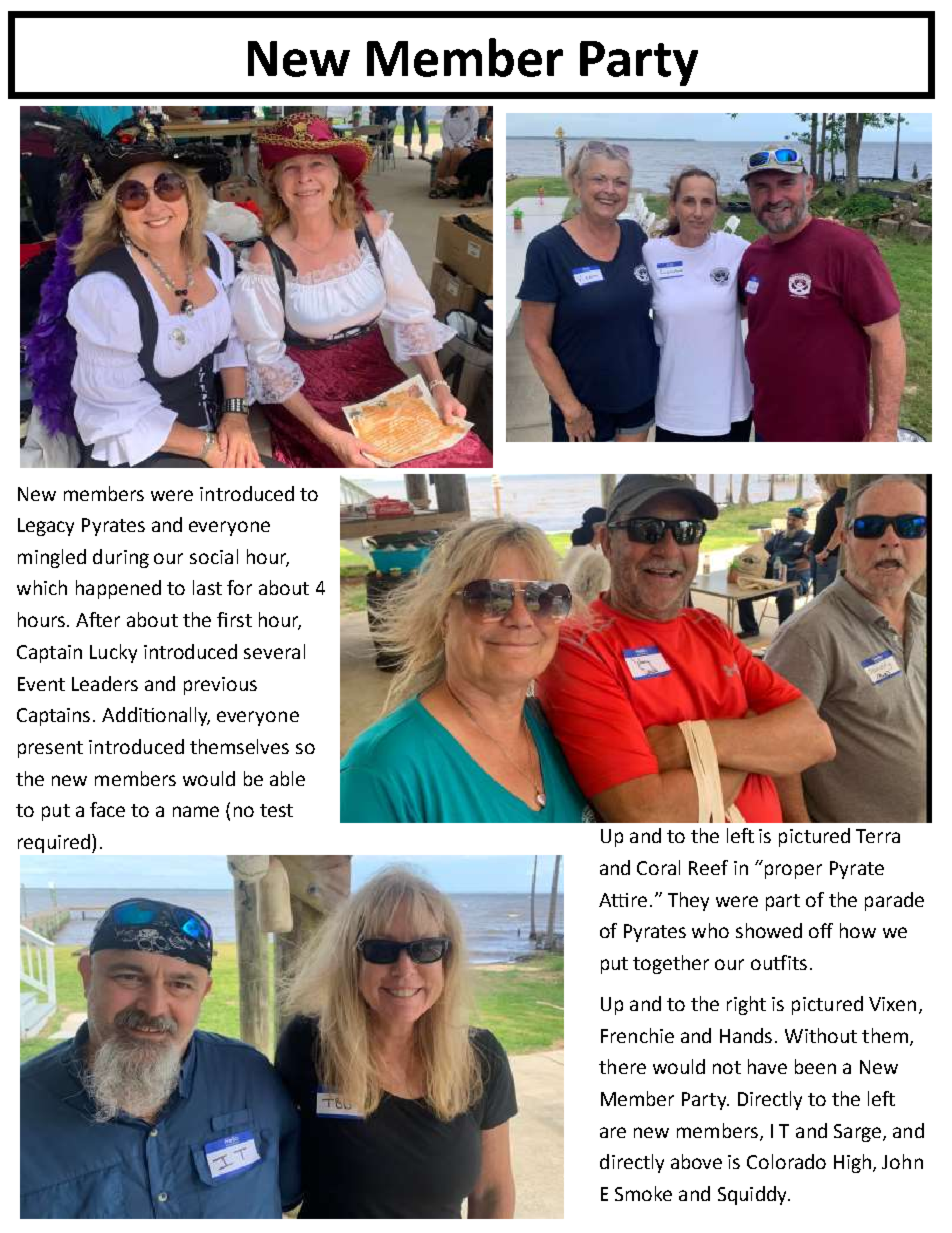 Image resolution: width=952 pixels, height=1233 pixels. Describe the element at coordinates (121, 558) in the page. I see `during` at that location.
